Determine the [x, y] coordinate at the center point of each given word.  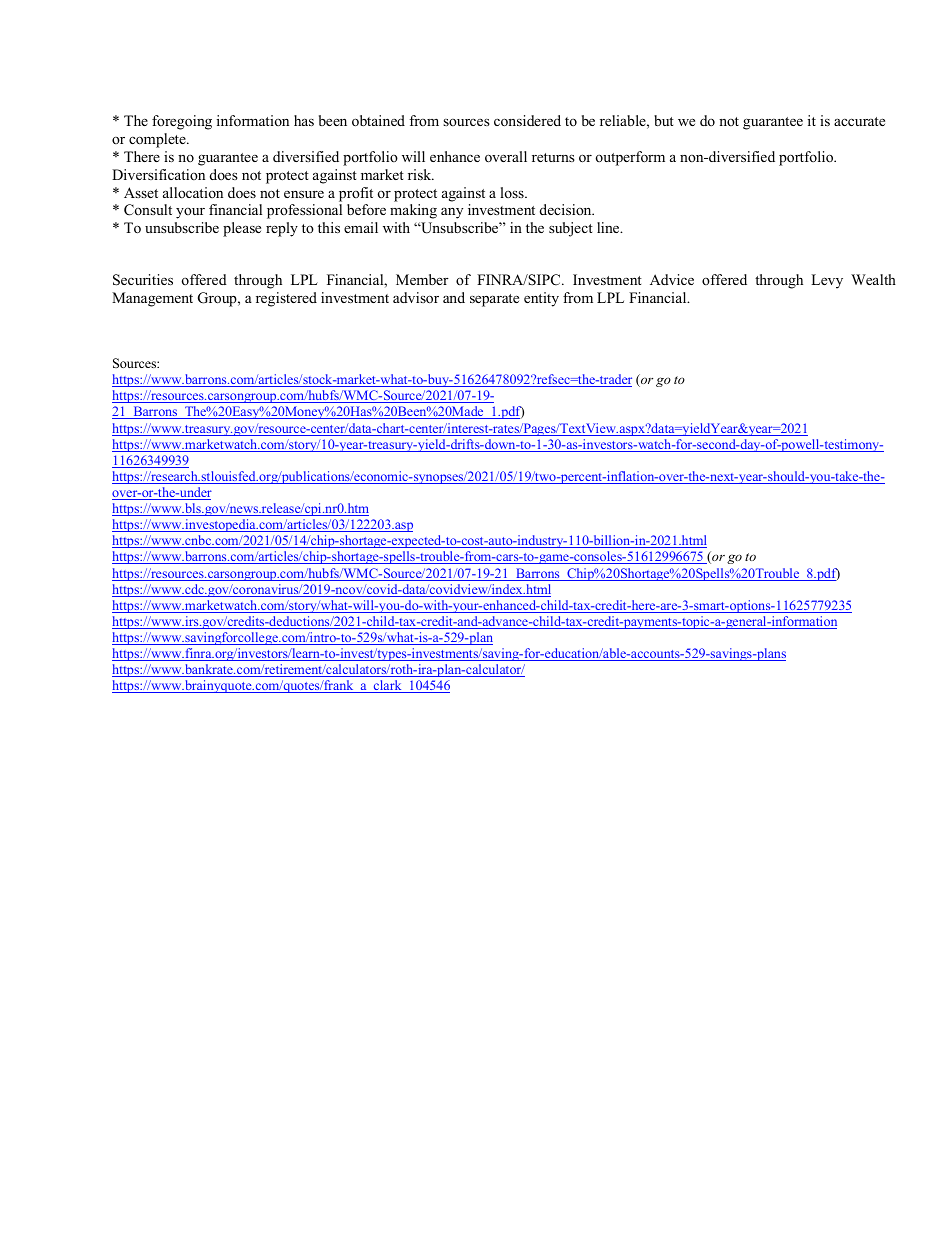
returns [553, 157]
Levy [827, 281]
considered [527, 120]
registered [286, 299]
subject [571, 229]
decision [567, 209]
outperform [630, 158]
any [452, 213]
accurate [859, 121]
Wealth [873, 279]
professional [304, 211]
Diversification [158, 174]
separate [494, 300]
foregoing [182, 122]
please [242, 229]
